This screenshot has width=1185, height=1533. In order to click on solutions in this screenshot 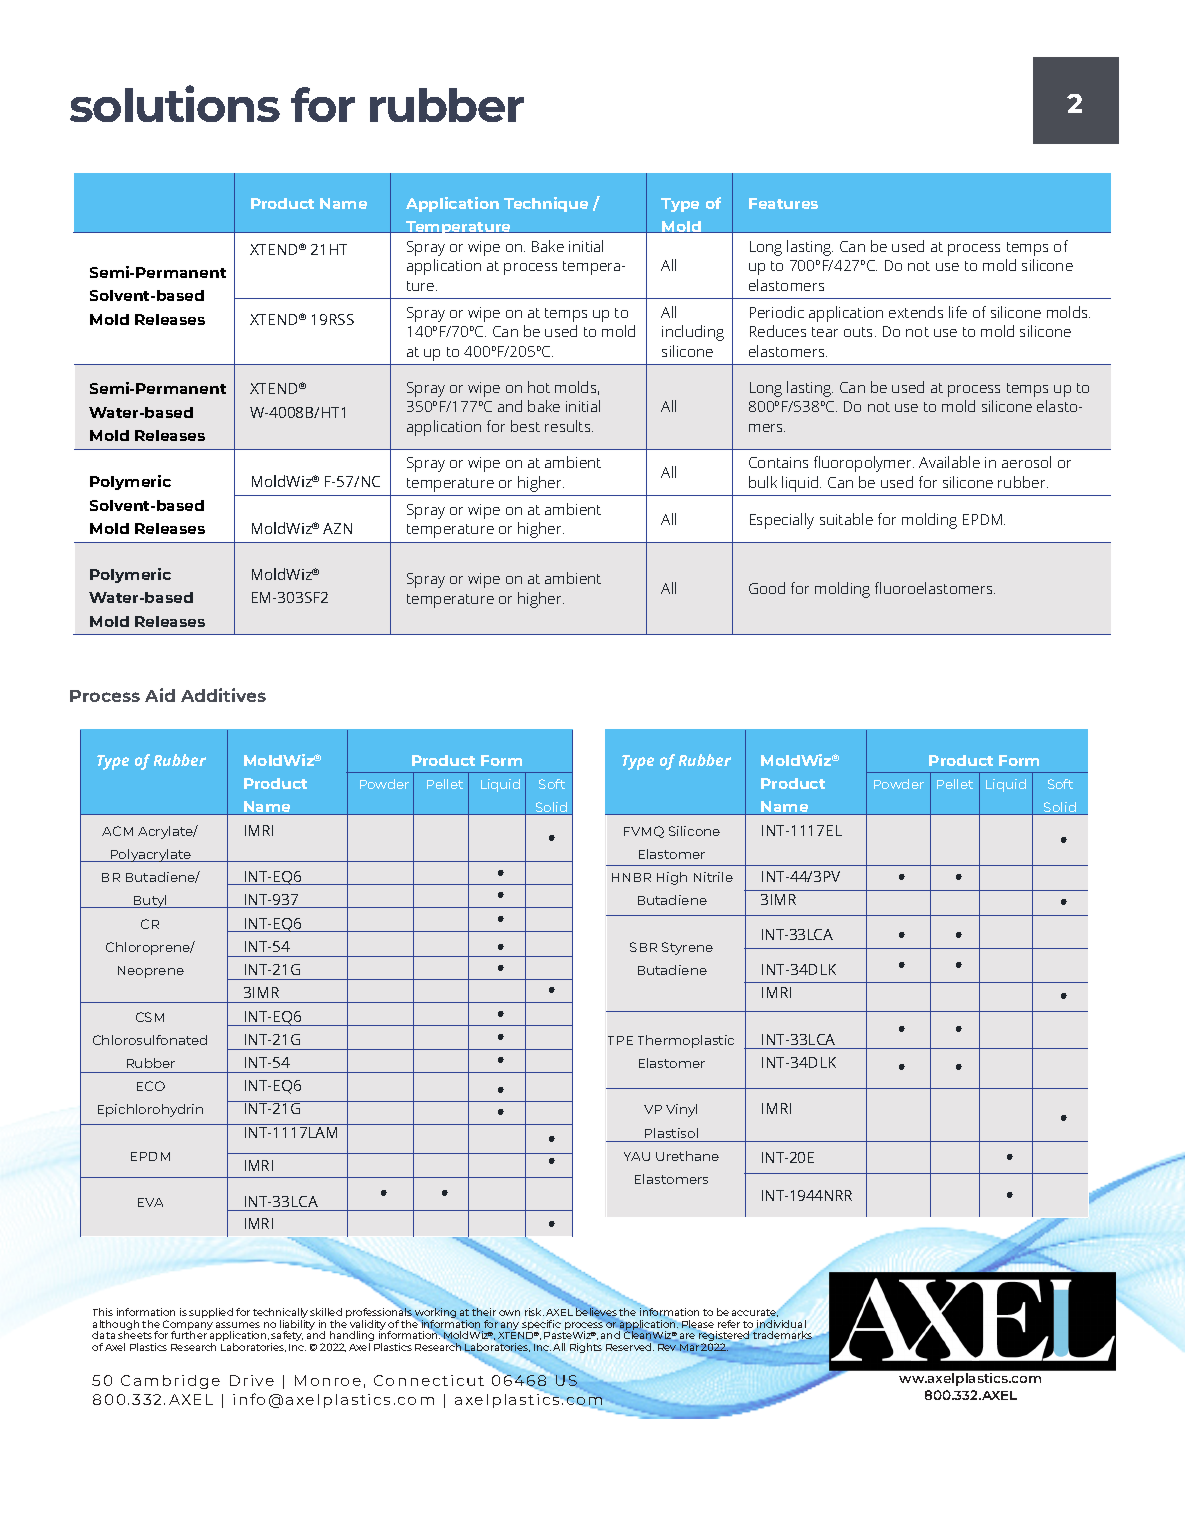, I will do `click(175, 103)`.
